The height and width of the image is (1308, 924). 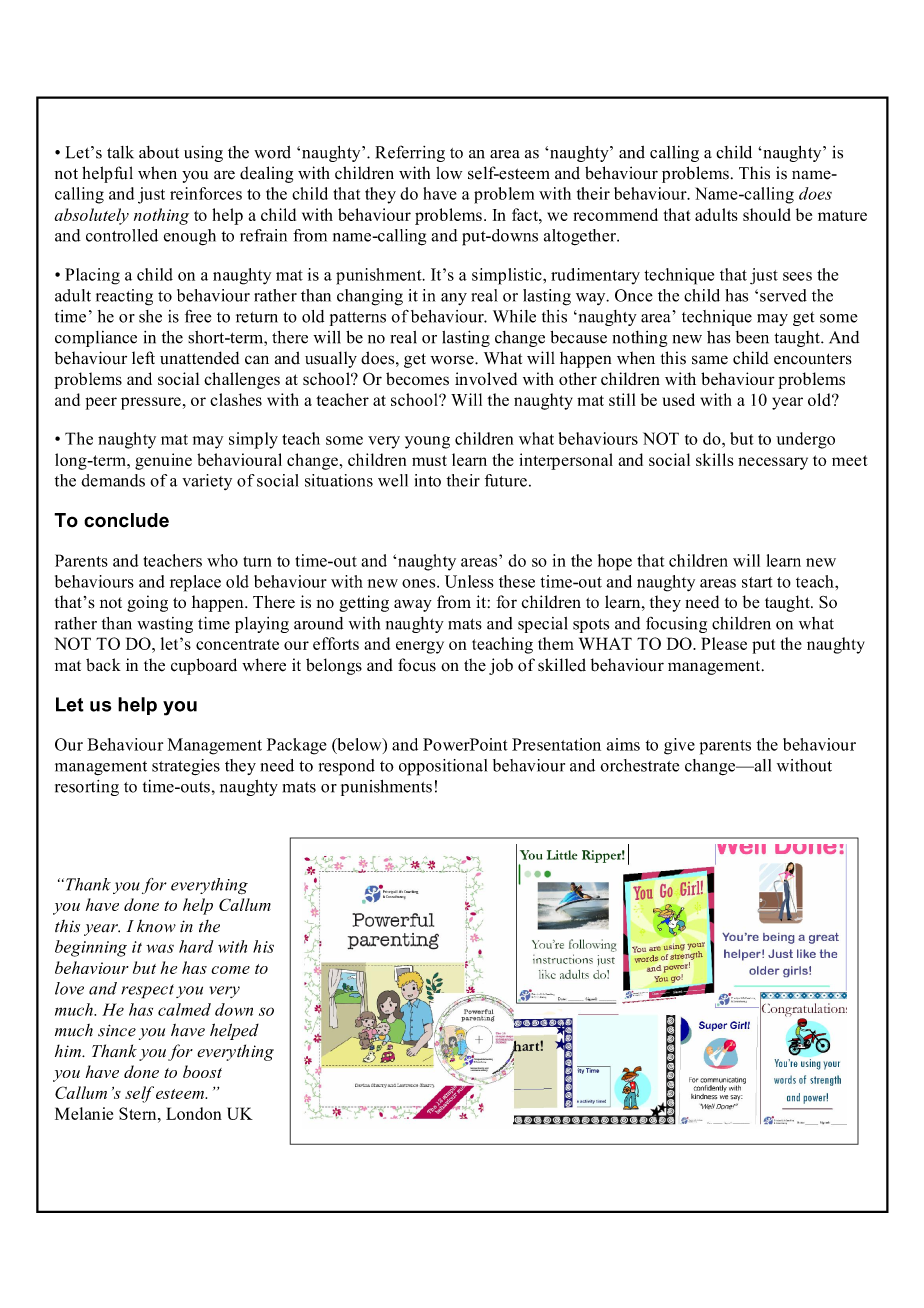 I want to click on orchestrate, so click(x=639, y=765).
